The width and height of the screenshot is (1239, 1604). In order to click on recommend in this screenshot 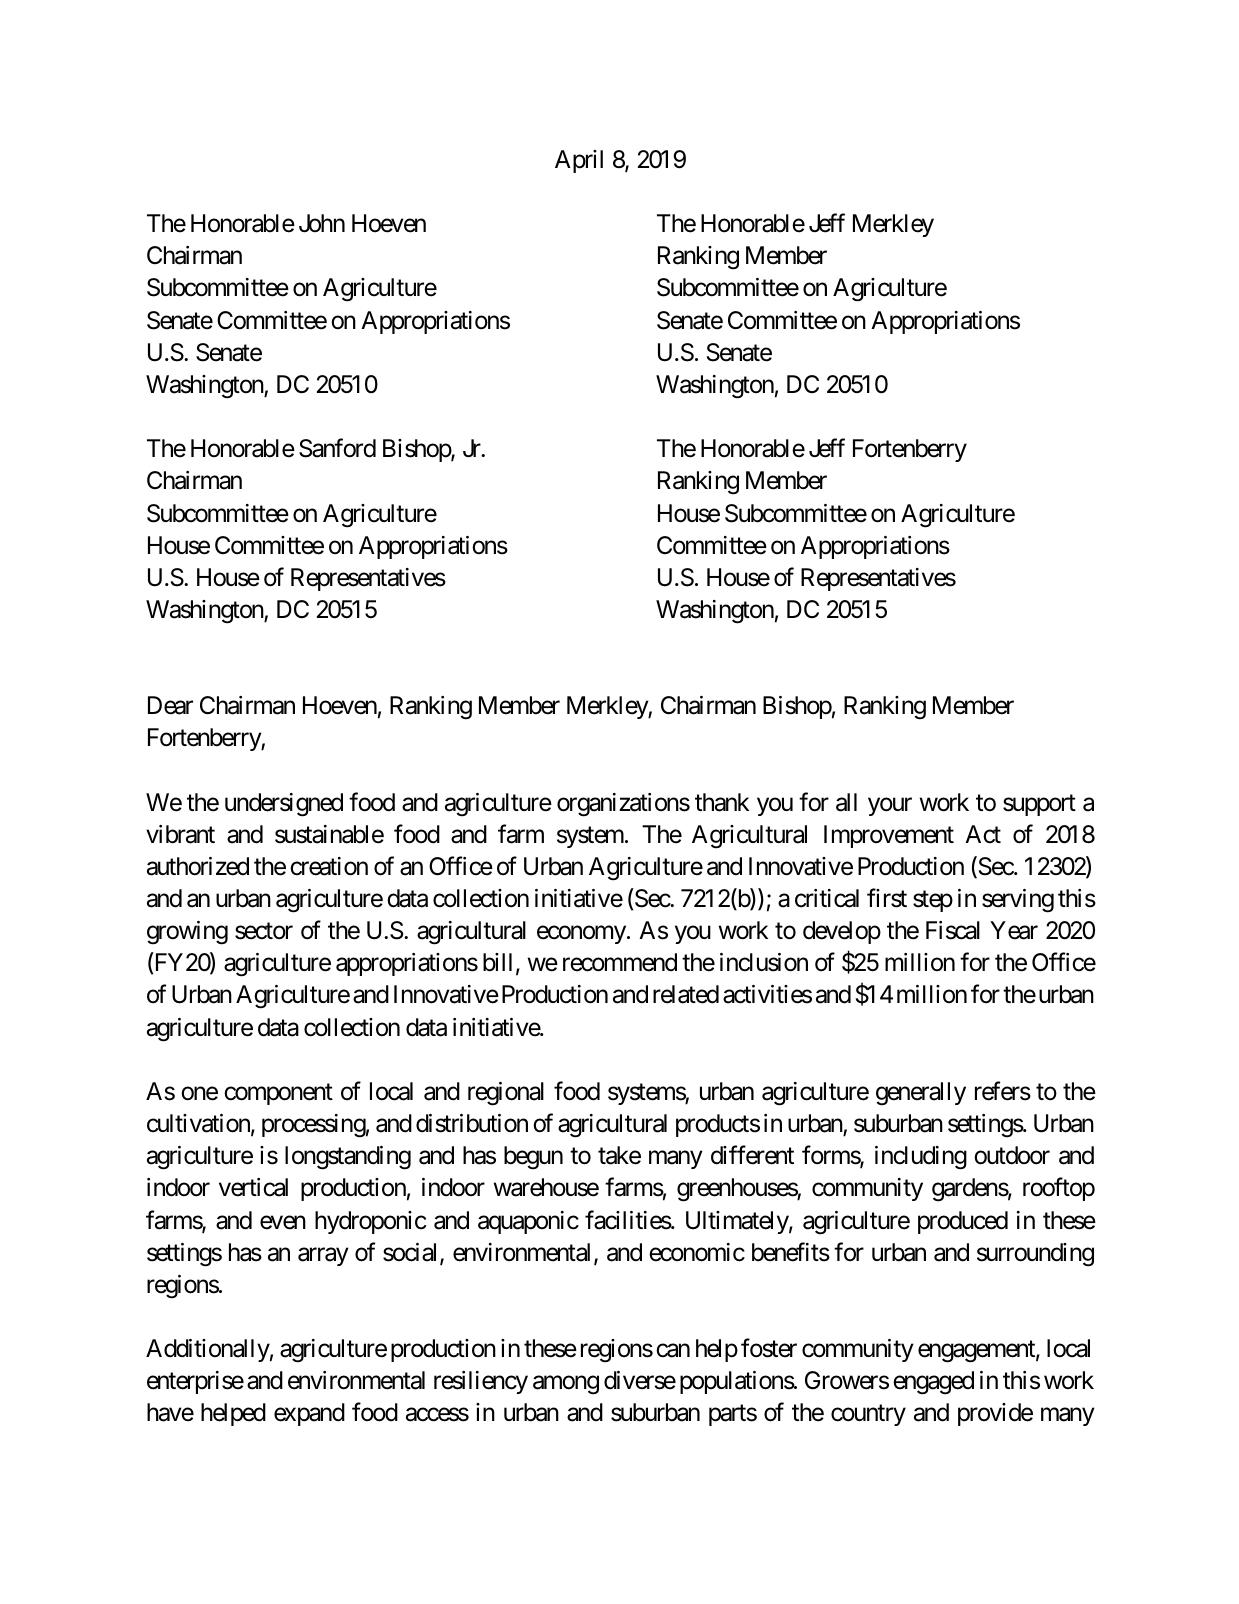, I will do `click(620, 962)`.
